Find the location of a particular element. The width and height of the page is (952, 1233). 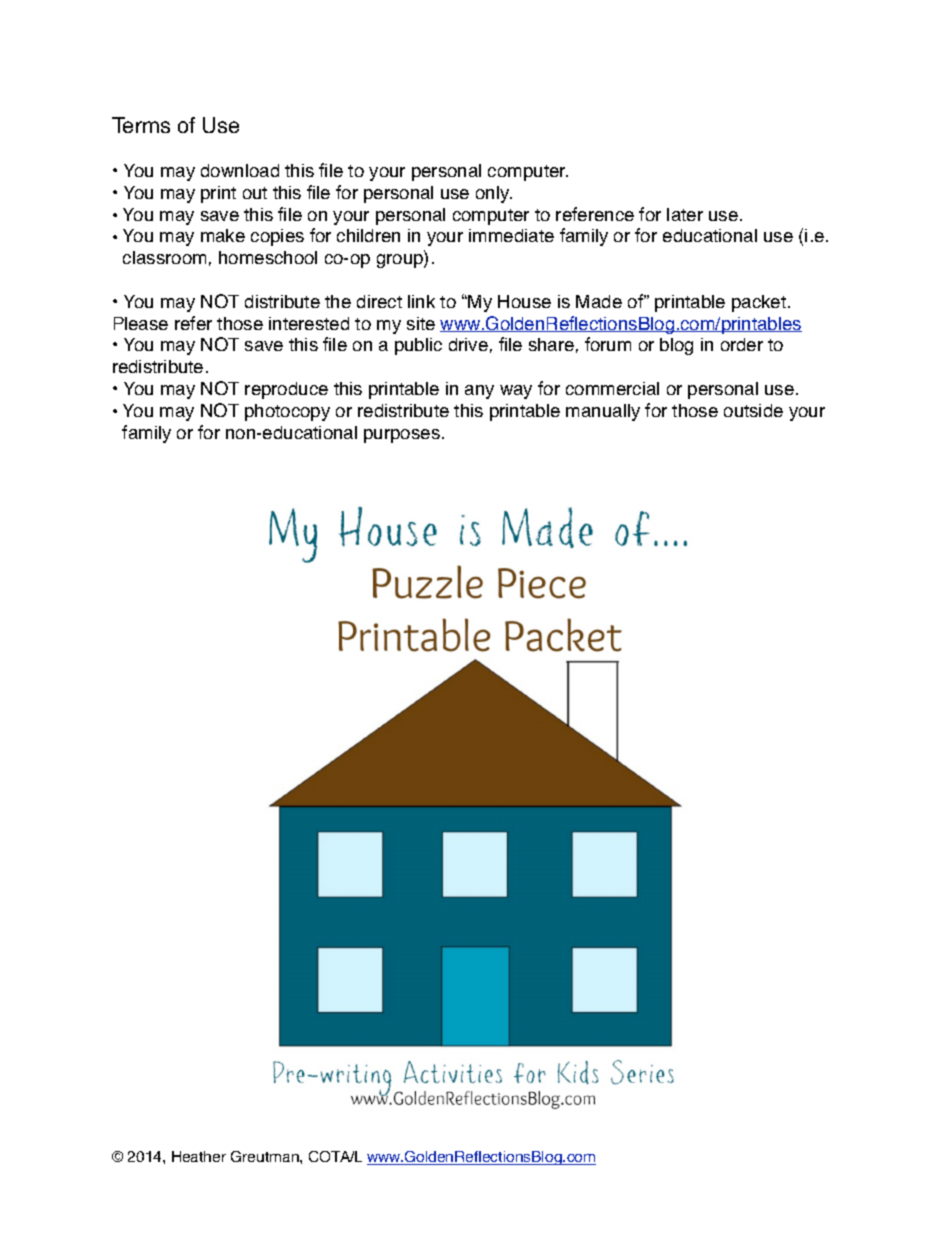

public is located at coordinates (418, 346).
